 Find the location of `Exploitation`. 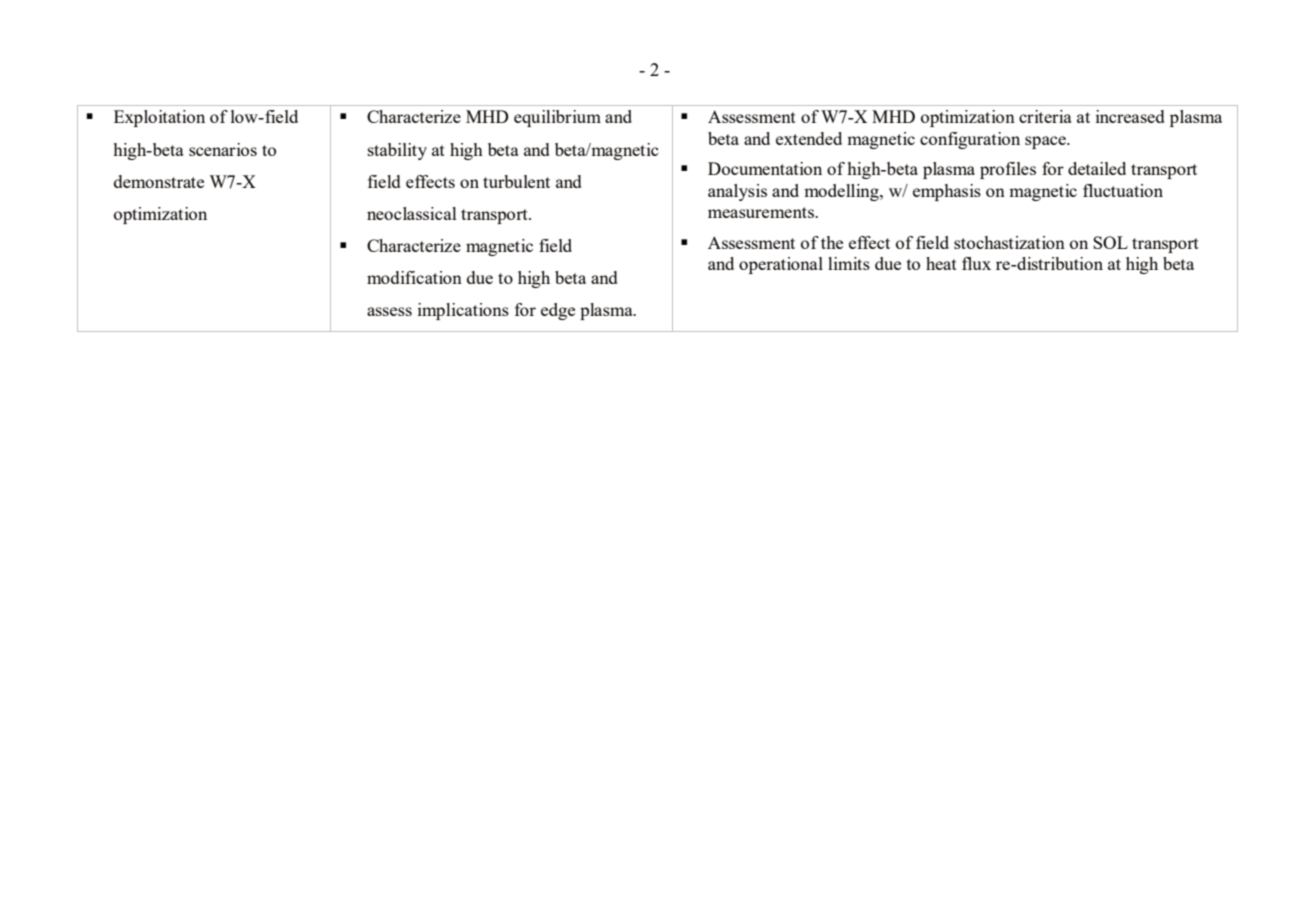

Exploitation is located at coordinates (159, 118).
